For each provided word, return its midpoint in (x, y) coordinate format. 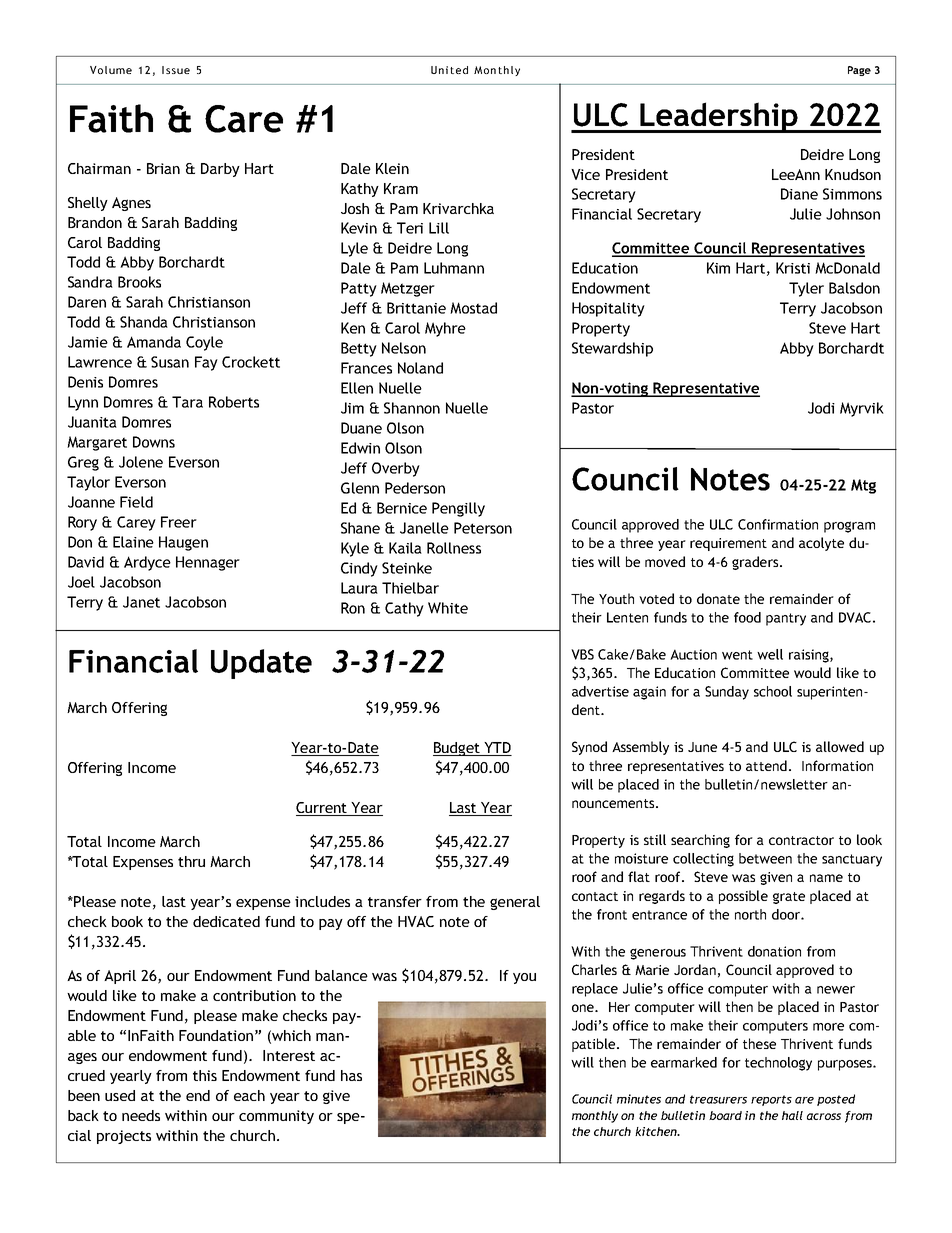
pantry (786, 619)
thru (191, 861)
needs (141, 1115)
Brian (163, 168)
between (765, 858)
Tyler (806, 289)
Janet (141, 602)
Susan (170, 362)
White (448, 608)
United (449, 70)
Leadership (719, 117)
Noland (420, 368)
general (515, 903)
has (351, 1075)
